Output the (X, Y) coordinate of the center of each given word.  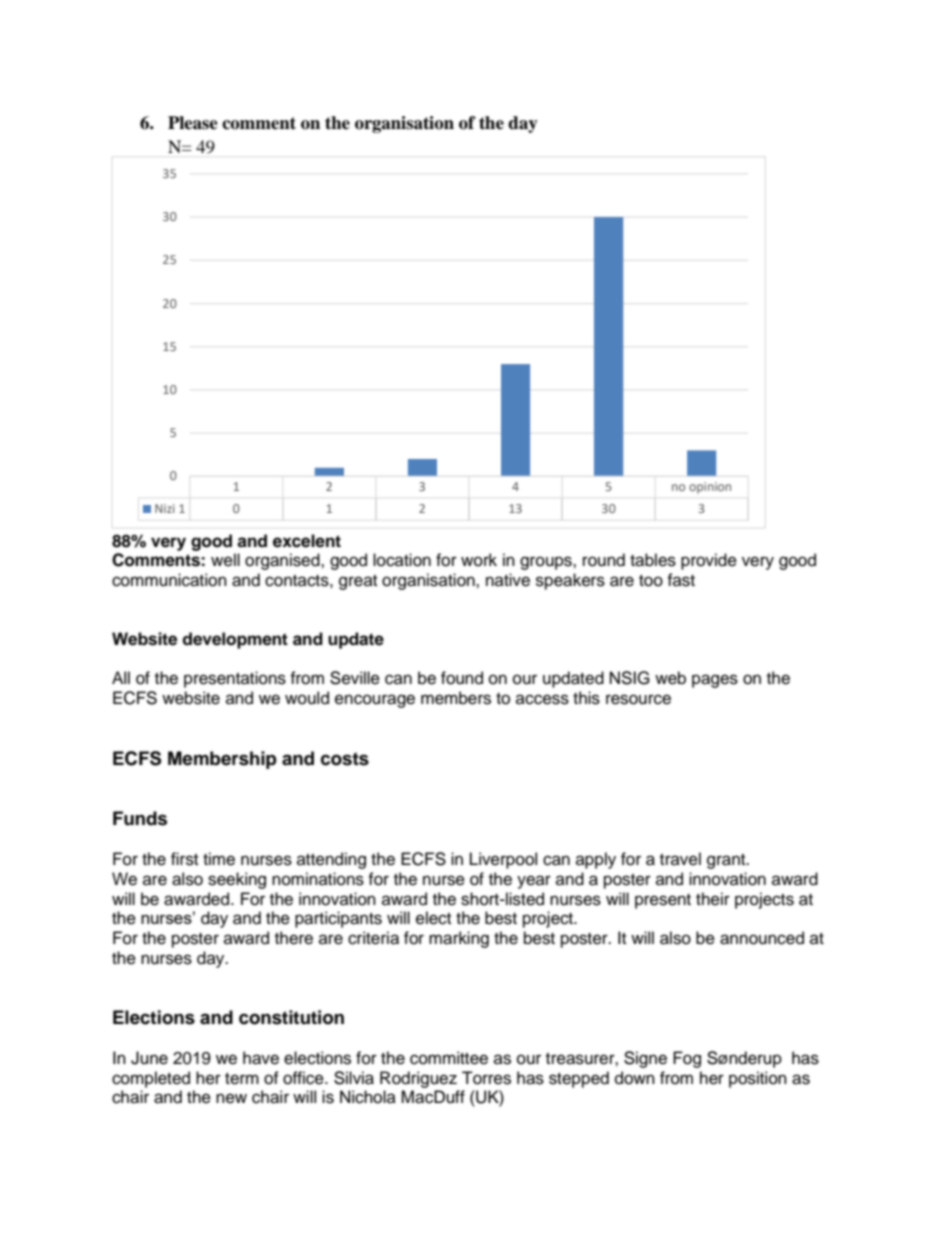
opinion (710, 488)
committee (449, 1058)
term (242, 1079)
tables (653, 560)
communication (169, 580)
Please (193, 123)
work (479, 560)
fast (681, 580)
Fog (687, 1059)
